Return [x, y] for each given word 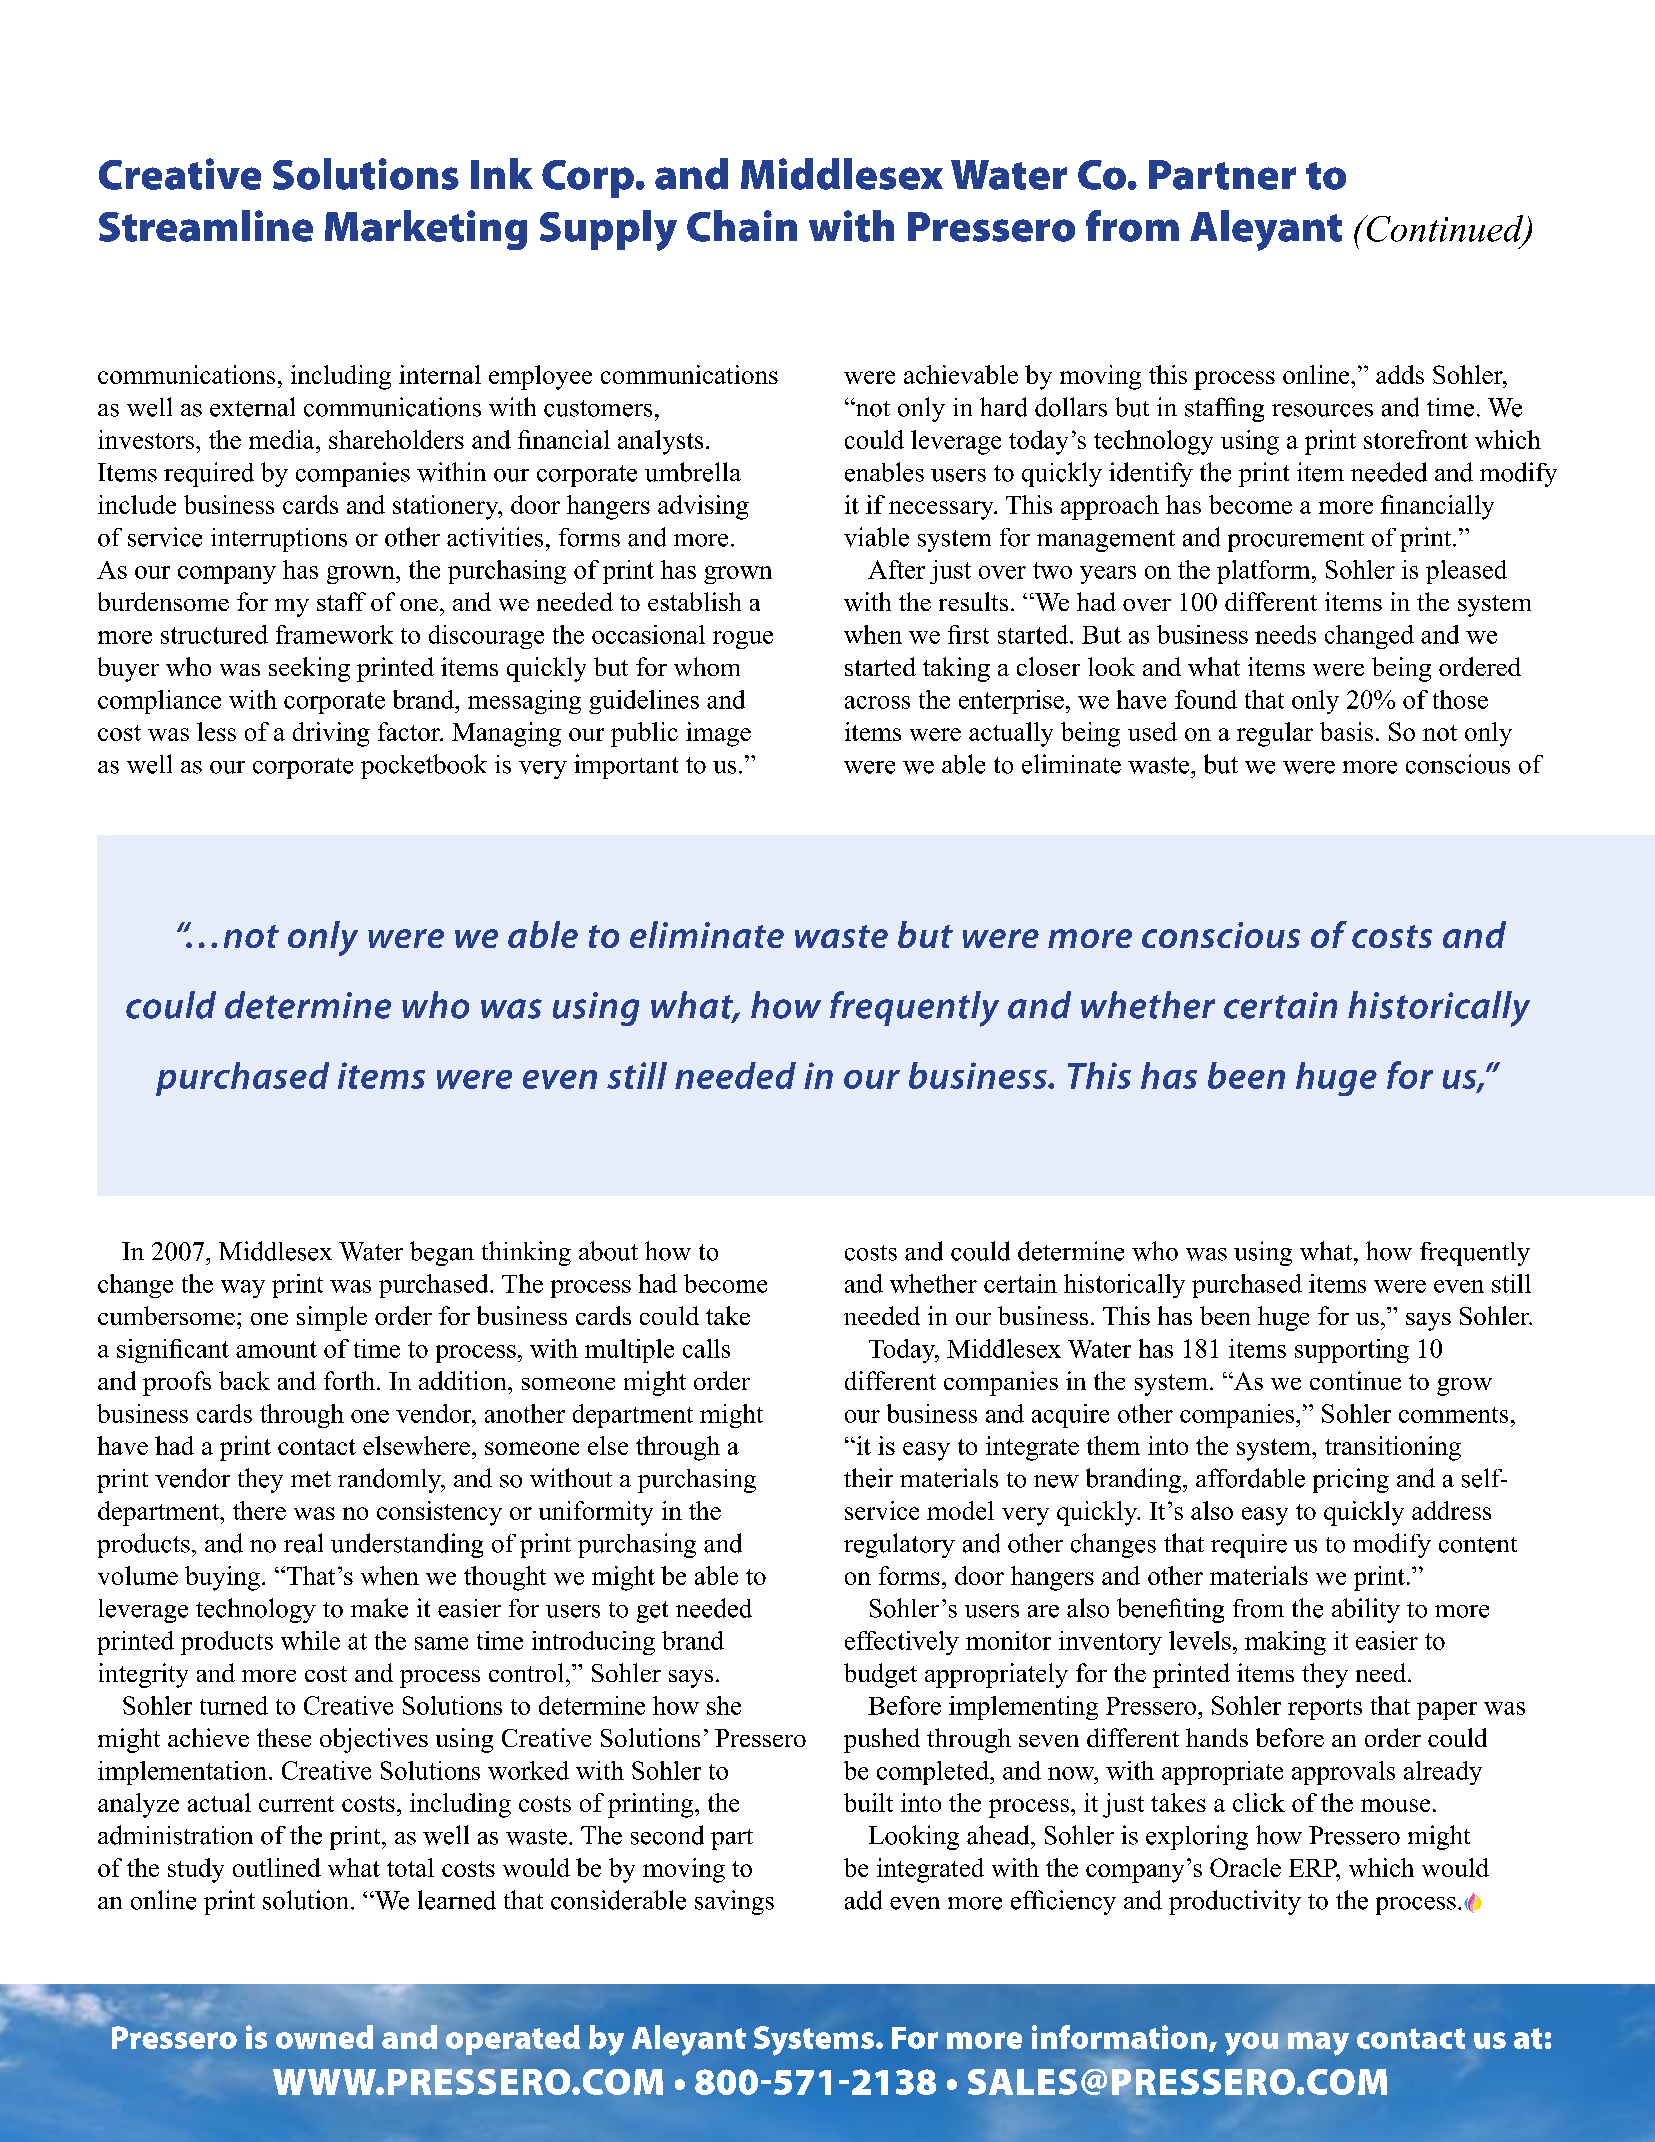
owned [324, 2037]
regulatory [899, 1545]
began [442, 1253]
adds [1400, 374]
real [303, 1543]
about [608, 1251]
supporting [1352, 1351]
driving [331, 734]
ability [1366, 1610]
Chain [742, 226]
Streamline [206, 226]
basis [1346, 731]
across [877, 702]
